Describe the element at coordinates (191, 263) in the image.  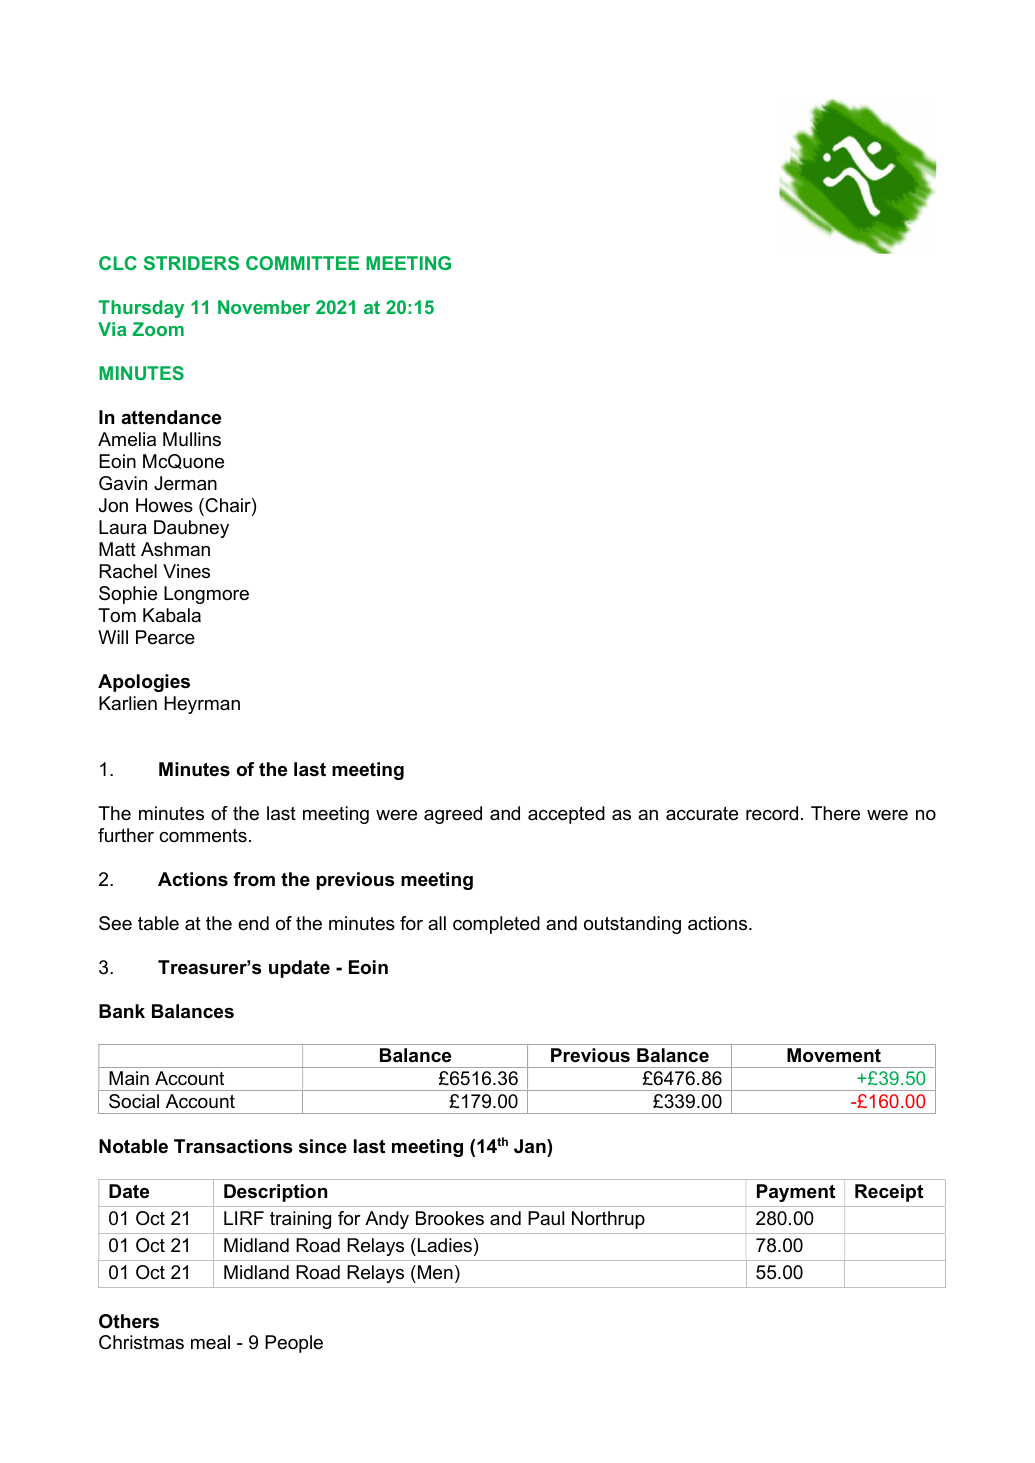
I see `STRIDERS` at that location.
